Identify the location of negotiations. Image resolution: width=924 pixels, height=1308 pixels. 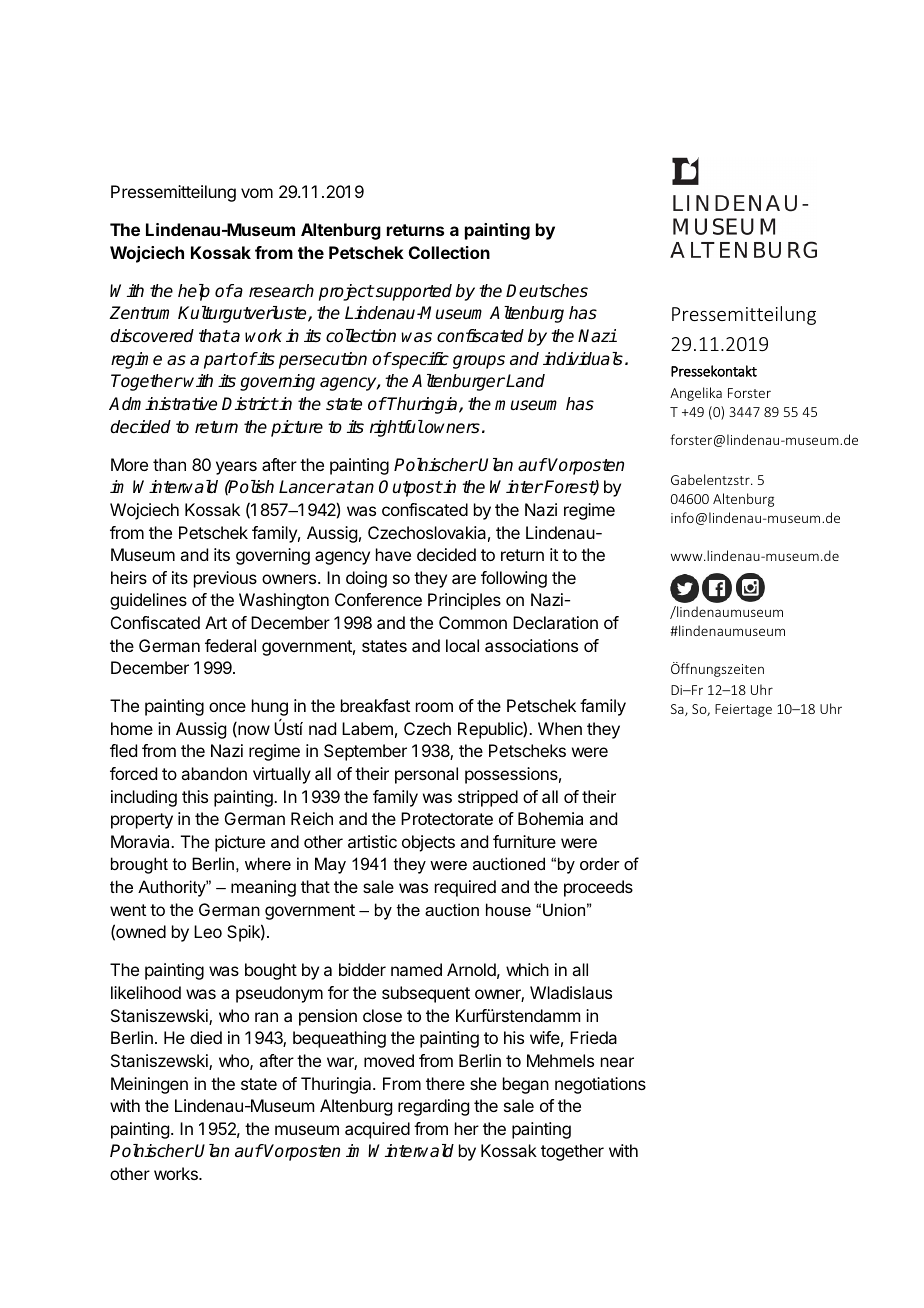
(600, 1085).
